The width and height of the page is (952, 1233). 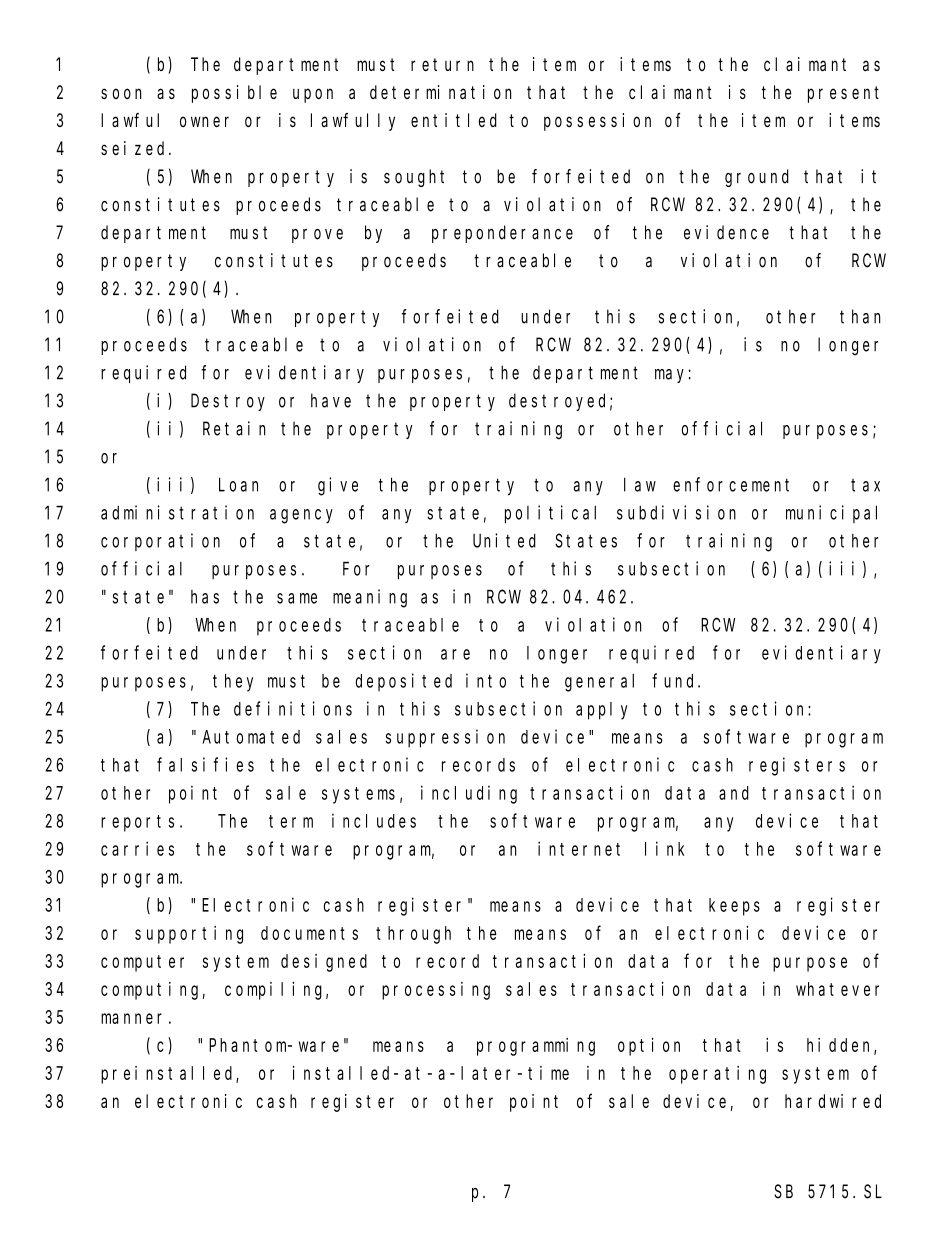 What do you see at coordinates (436, 991) in the page?
I see `processing` at bounding box center [436, 991].
